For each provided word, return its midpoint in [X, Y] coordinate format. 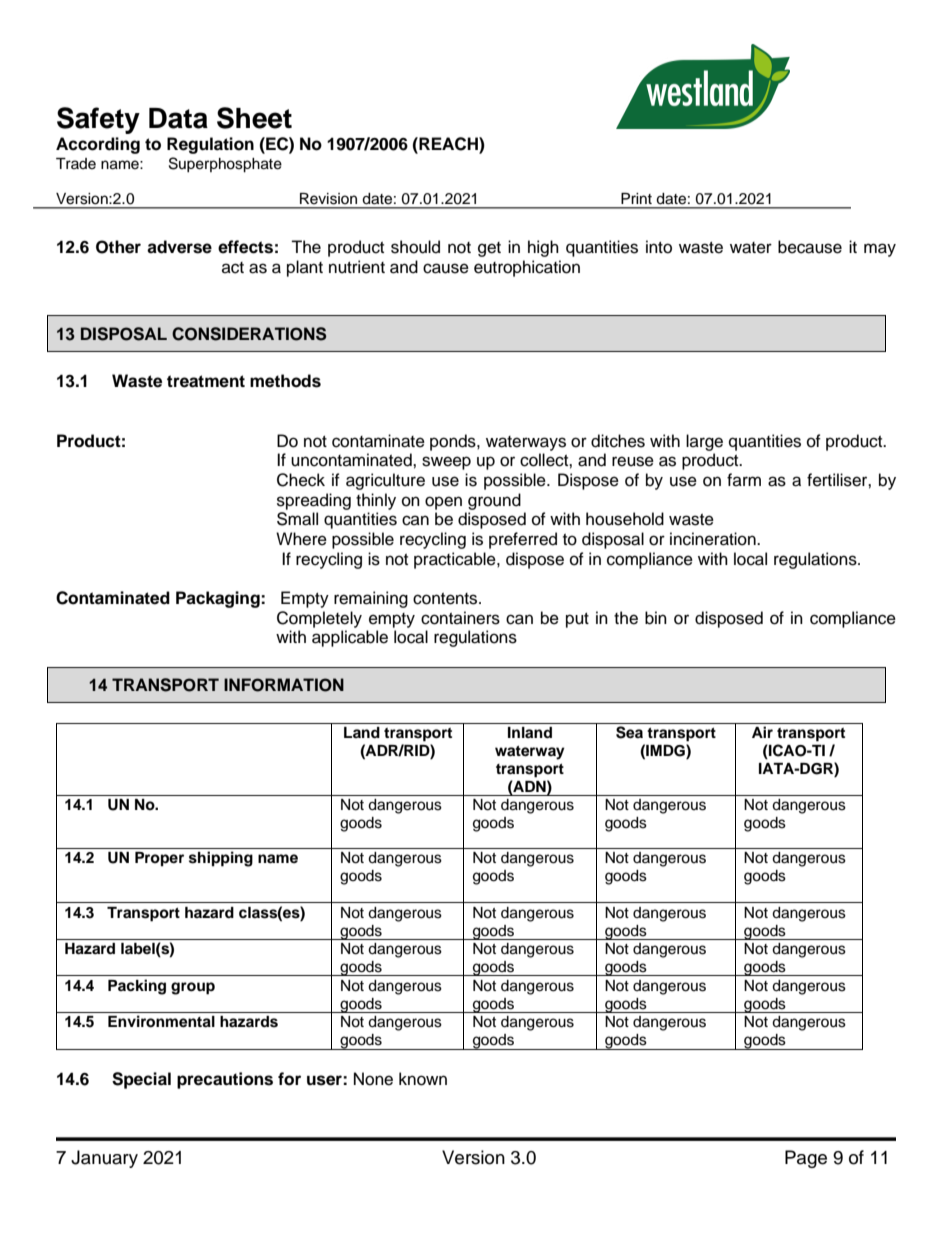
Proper [159, 859]
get [489, 249]
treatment [206, 381]
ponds [454, 442]
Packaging [219, 599]
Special [141, 1080]
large [704, 442]
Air [762, 732]
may [880, 250]
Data [178, 118]
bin [656, 618]
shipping [221, 859]
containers [460, 618]
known [423, 1079]
